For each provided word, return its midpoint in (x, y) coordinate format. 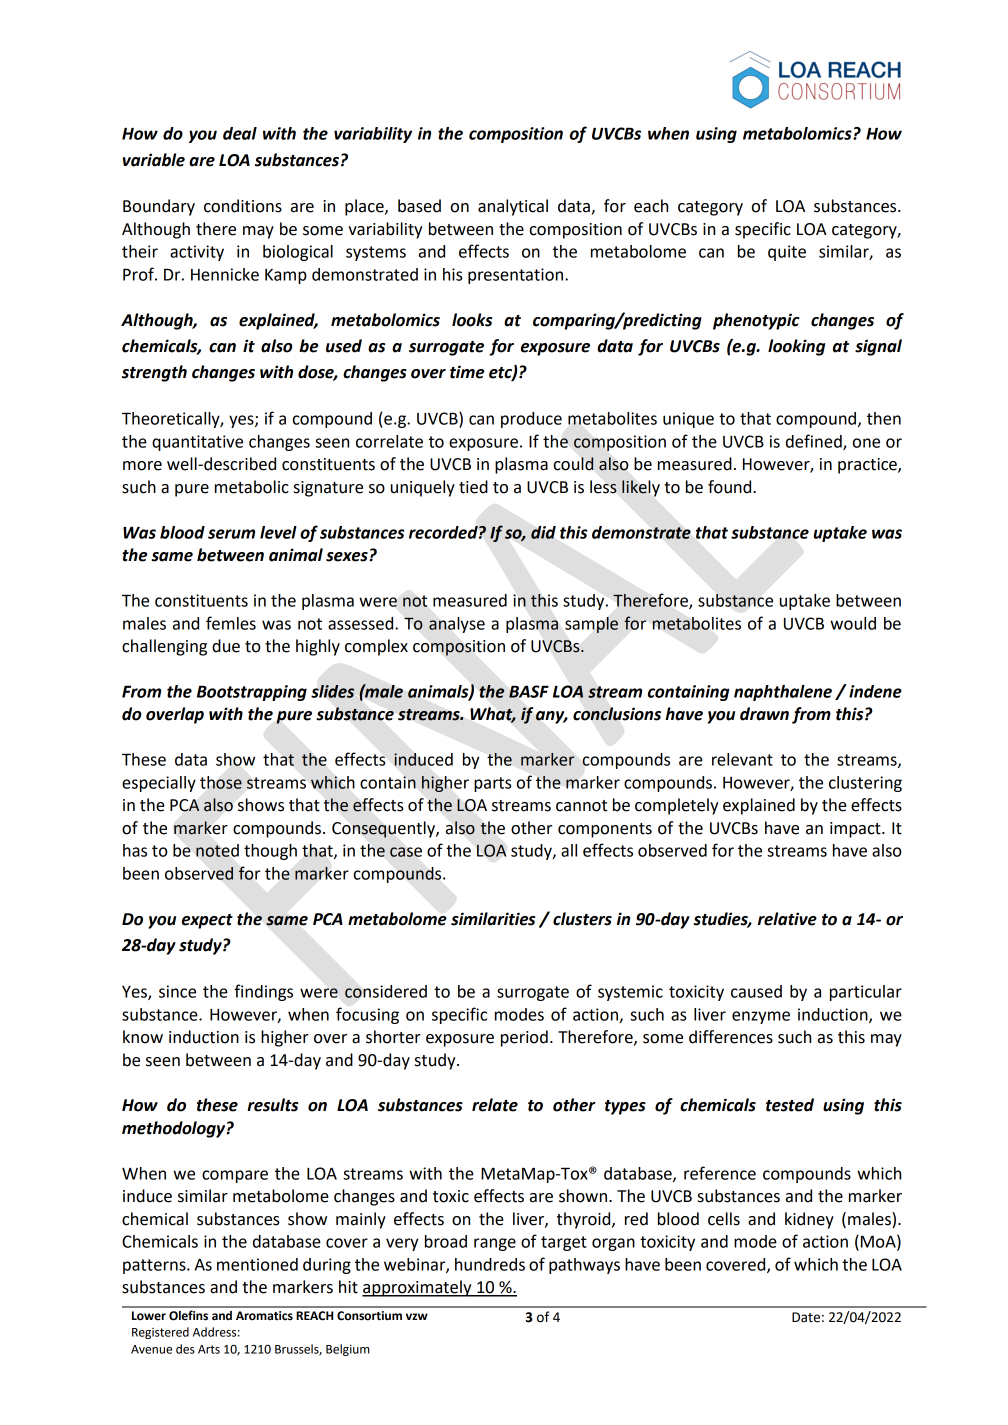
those (221, 782)
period (524, 1038)
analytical (513, 207)
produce (531, 420)
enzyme (761, 1017)
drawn (764, 714)
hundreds (490, 1264)
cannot (581, 806)
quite (787, 253)
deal (240, 133)
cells (724, 1219)
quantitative (197, 443)
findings (263, 992)
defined (815, 442)
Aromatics (264, 1316)
